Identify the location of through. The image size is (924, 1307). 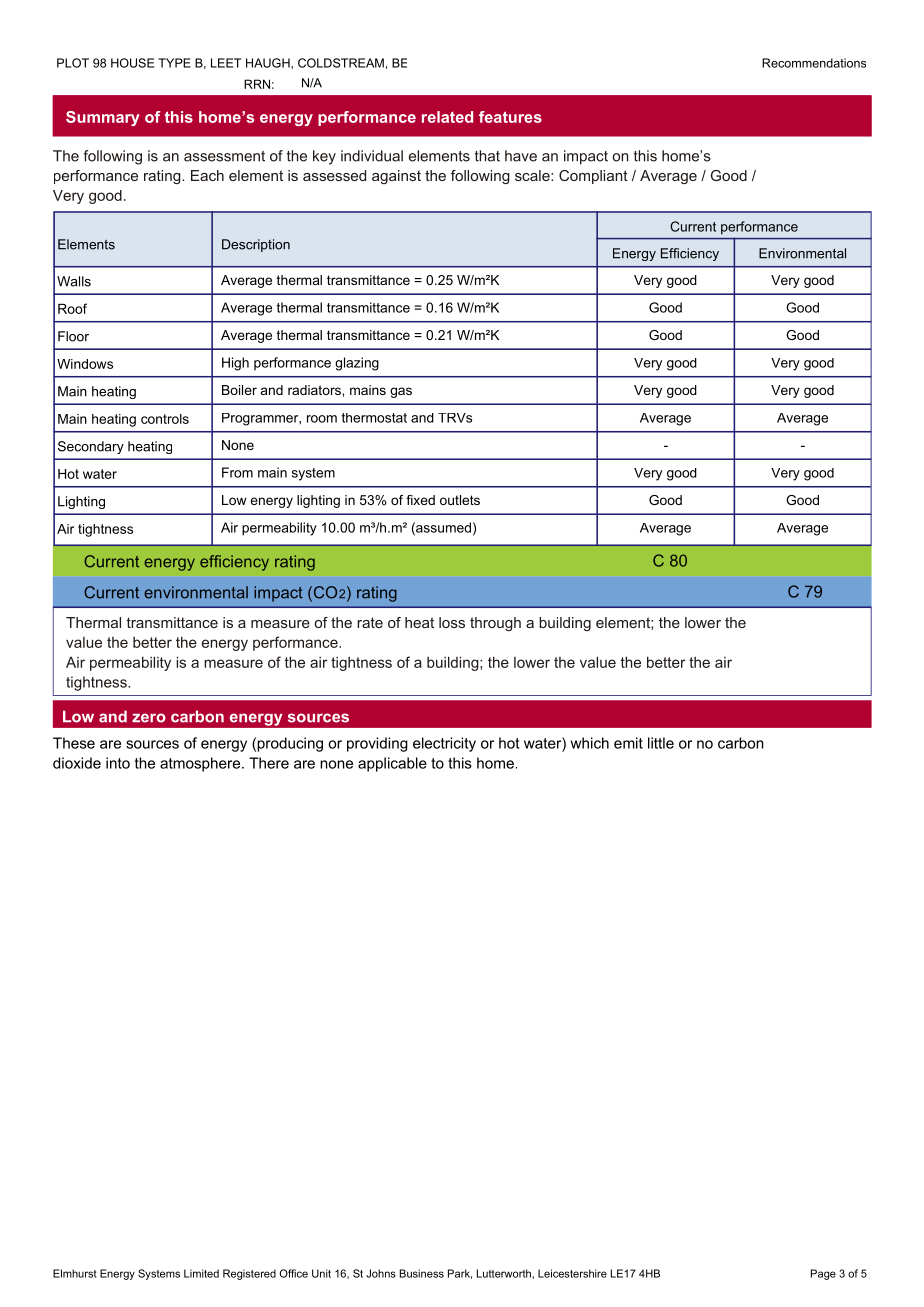
(495, 624).
